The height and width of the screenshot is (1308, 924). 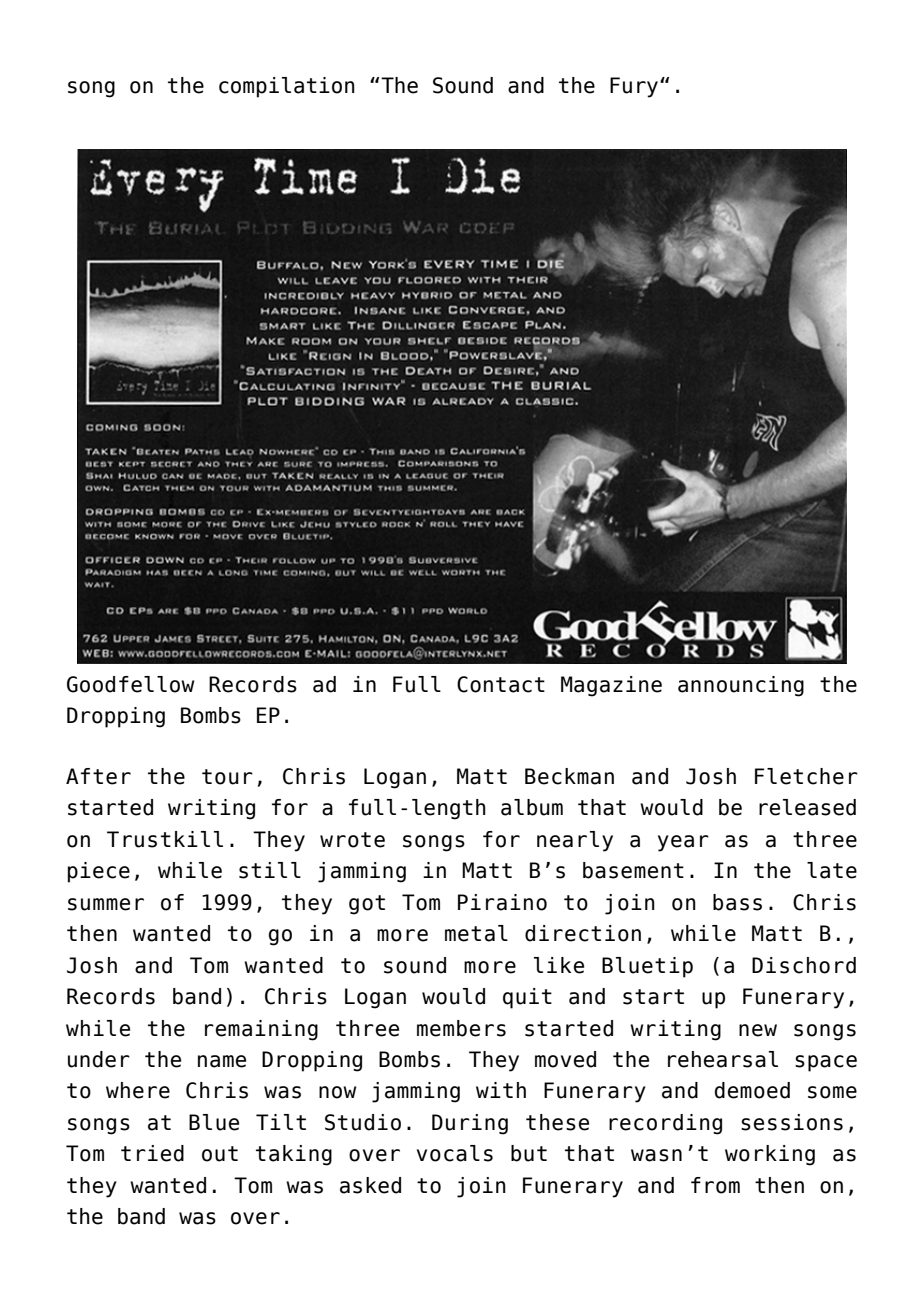 What do you see at coordinates (455, 1153) in the screenshot?
I see `vocals` at bounding box center [455, 1153].
